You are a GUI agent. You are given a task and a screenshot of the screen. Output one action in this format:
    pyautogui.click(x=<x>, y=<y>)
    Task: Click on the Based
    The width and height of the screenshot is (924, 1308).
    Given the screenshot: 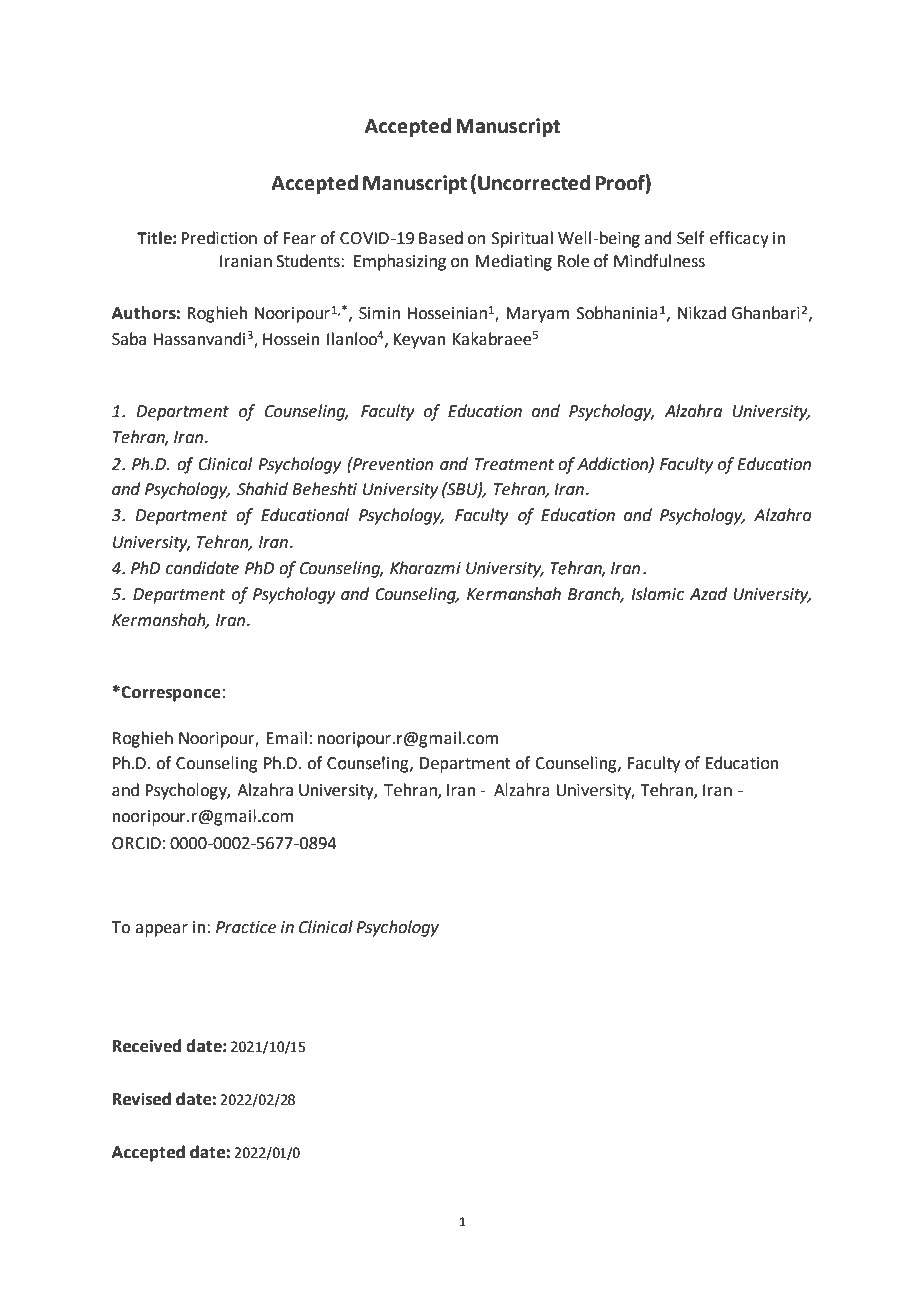 What is the action you would take?
    pyautogui.click(x=441, y=238)
